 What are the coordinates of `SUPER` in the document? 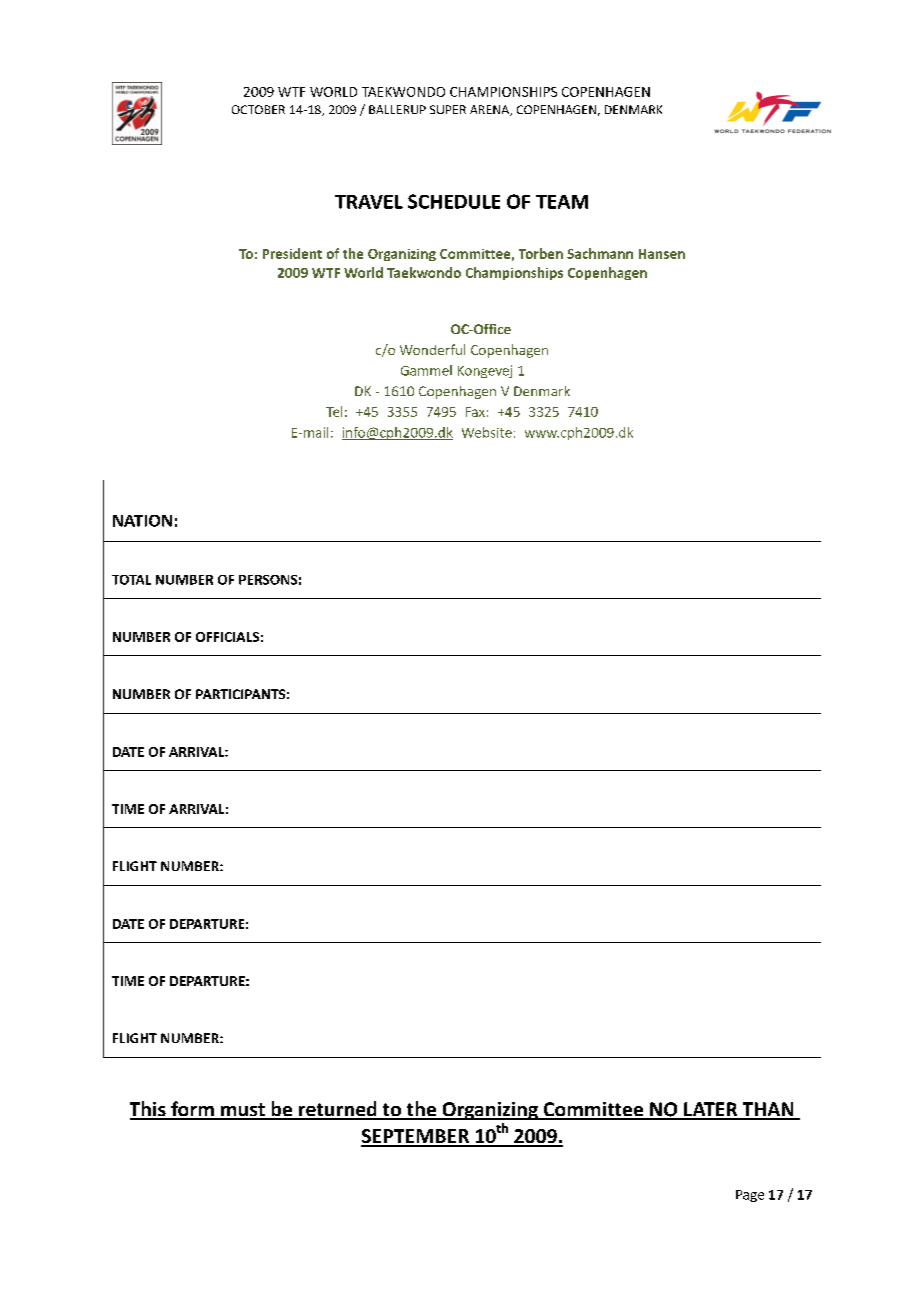 It's located at (448, 109).
